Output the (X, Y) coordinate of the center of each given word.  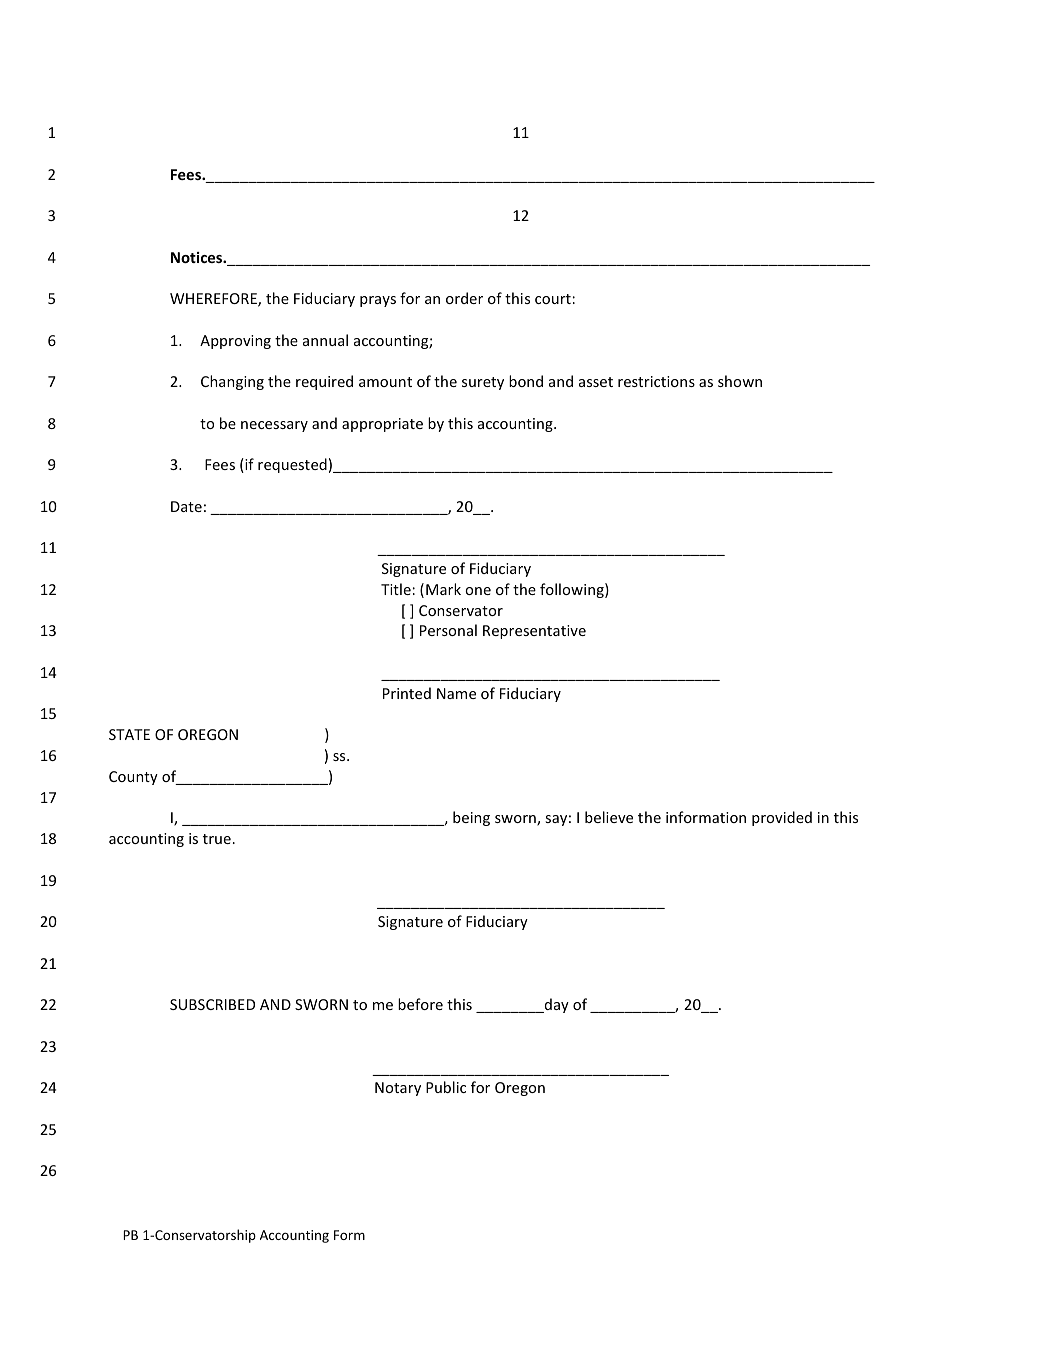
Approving (235, 342)
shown (740, 381)
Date (186, 506)
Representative (534, 632)
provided (782, 818)
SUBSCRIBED (212, 1004)
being (471, 818)
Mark (443, 589)
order (464, 298)
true (217, 839)
